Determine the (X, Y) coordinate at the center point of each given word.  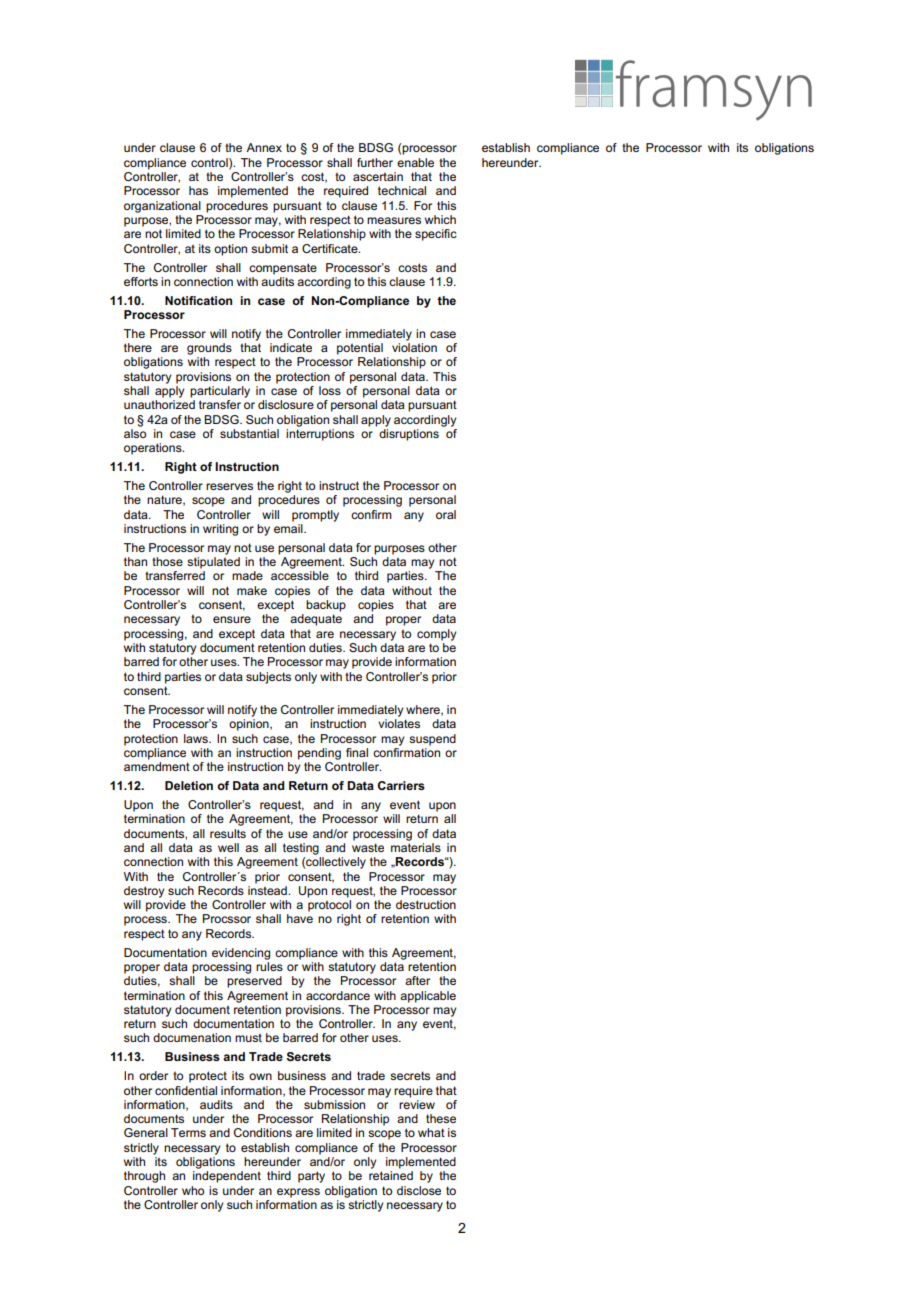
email (289, 528)
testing (301, 849)
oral (446, 514)
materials (416, 847)
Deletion (189, 785)
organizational (162, 207)
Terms (188, 1132)
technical (402, 190)
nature (165, 500)
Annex (264, 147)
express (298, 1193)
